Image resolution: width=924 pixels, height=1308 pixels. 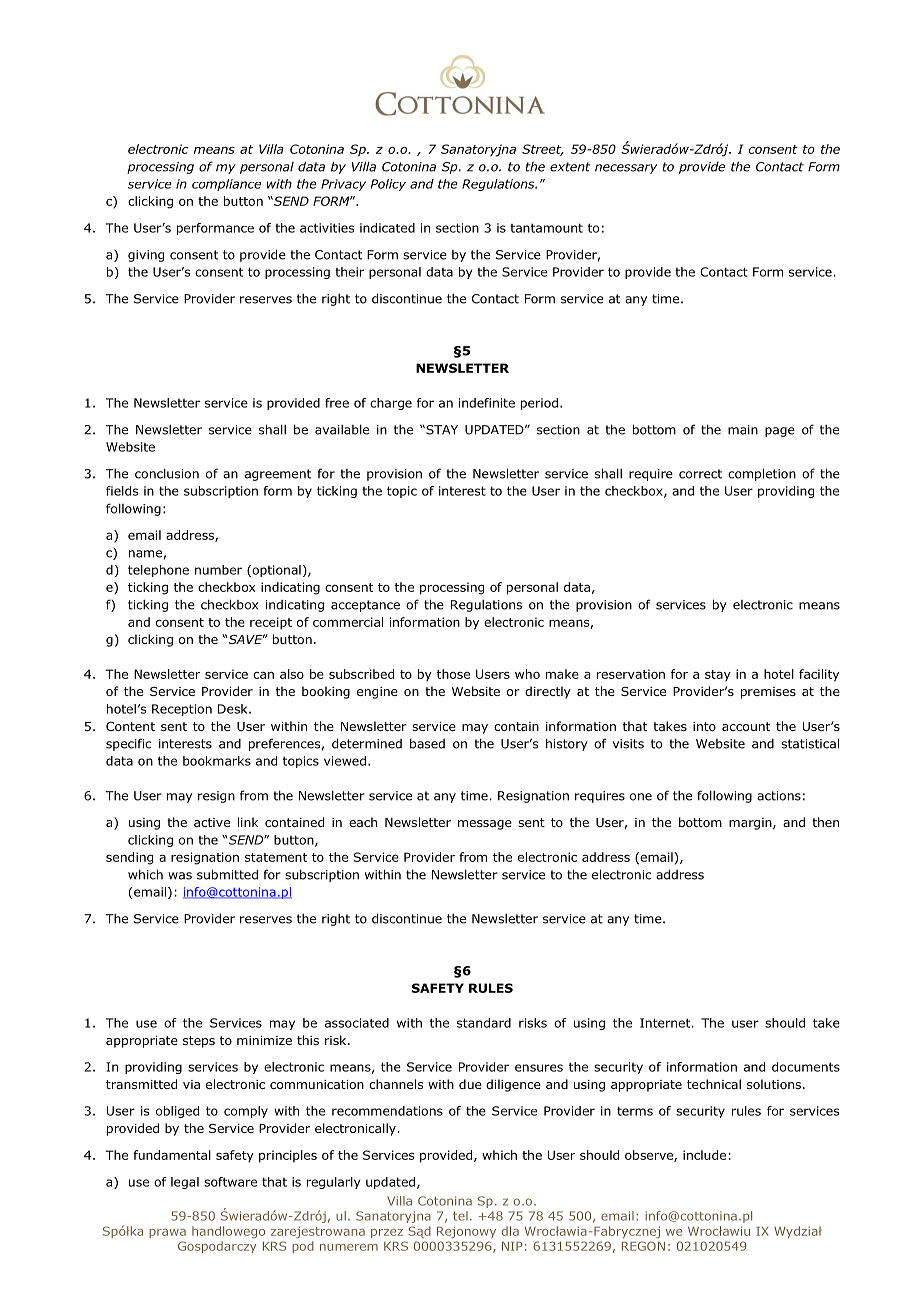 What do you see at coordinates (453, 674) in the screenshot?
I see `those` at bounding box center [453, 674].
